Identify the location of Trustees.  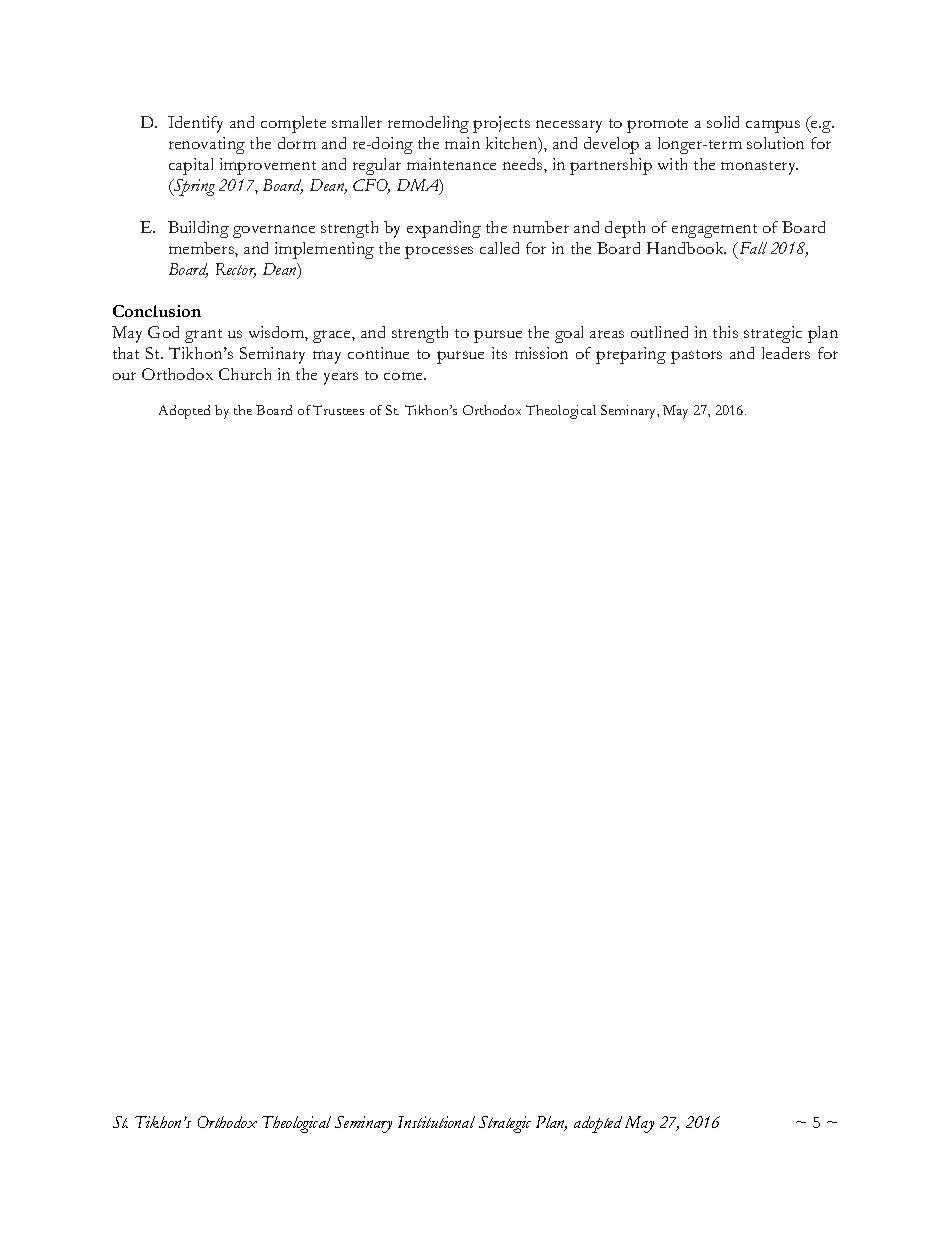
(338, 410).
